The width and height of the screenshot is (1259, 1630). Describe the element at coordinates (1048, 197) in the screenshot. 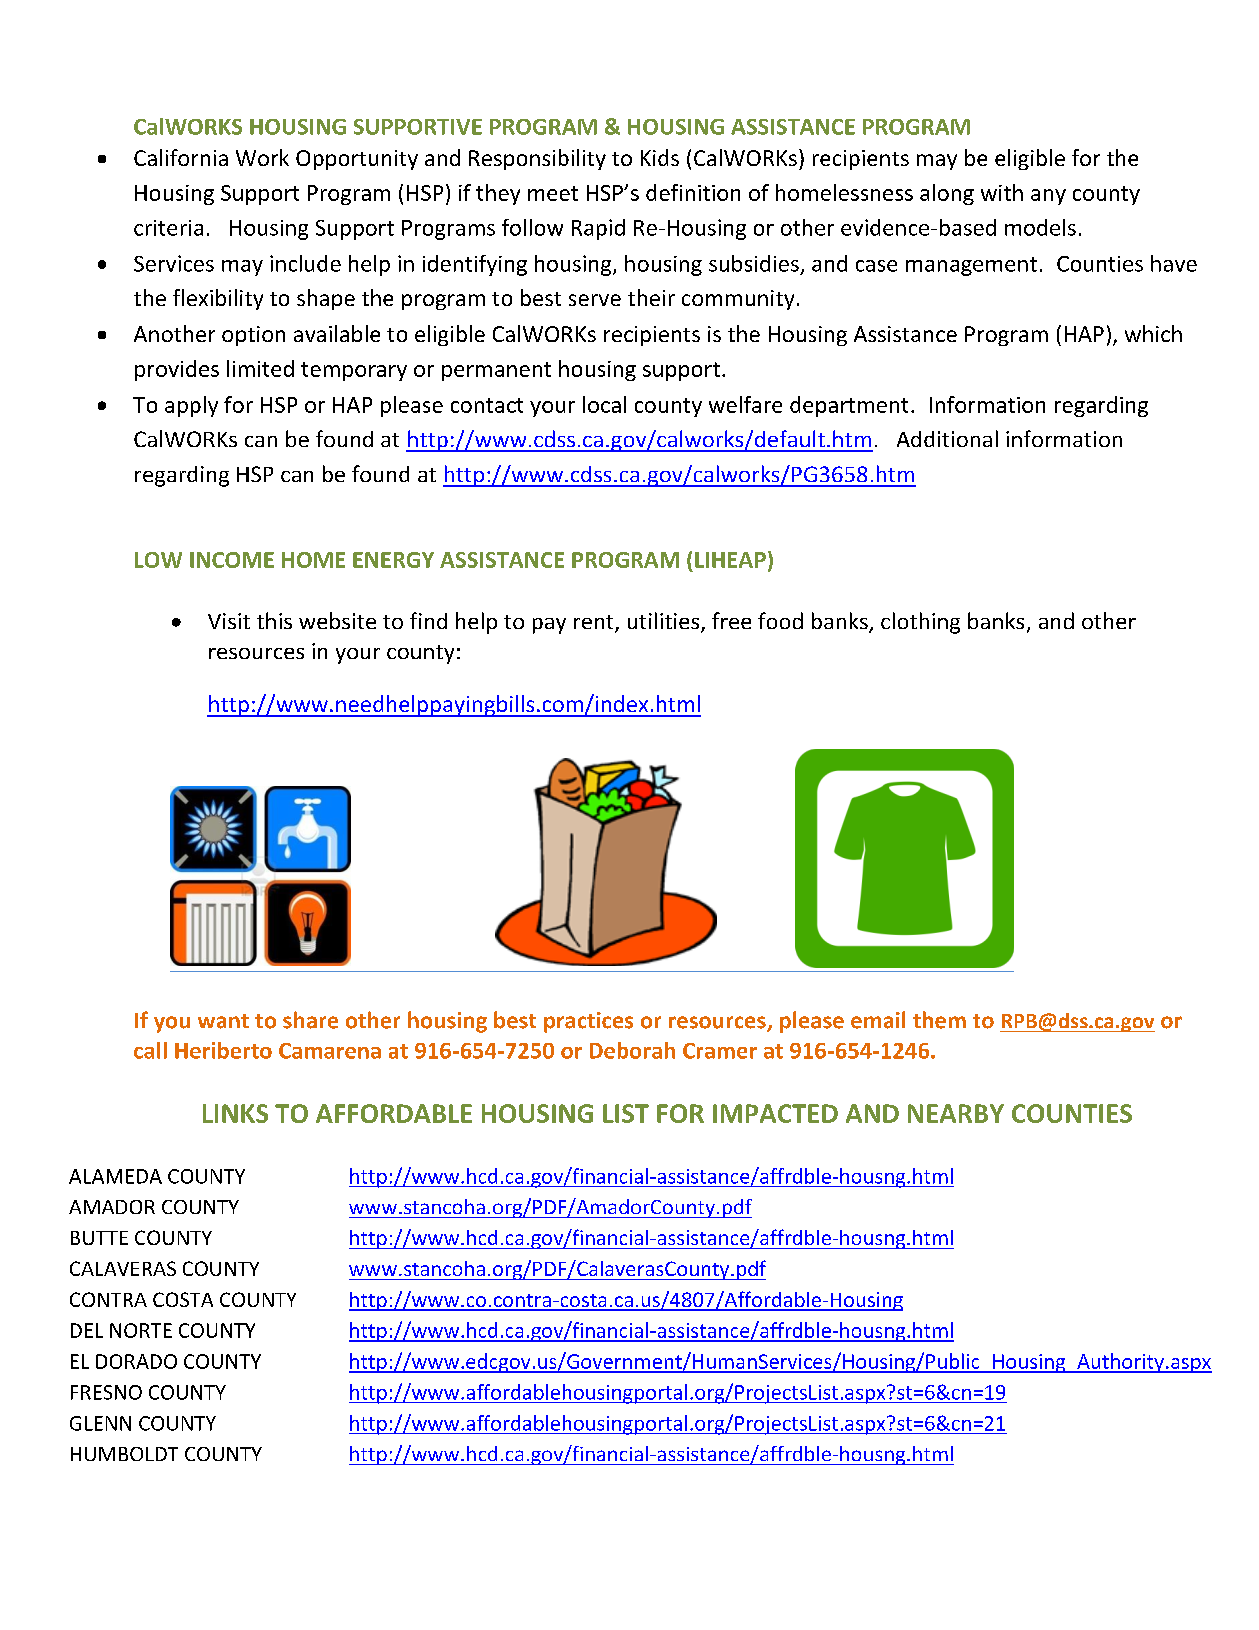

I see `any` at that location.
